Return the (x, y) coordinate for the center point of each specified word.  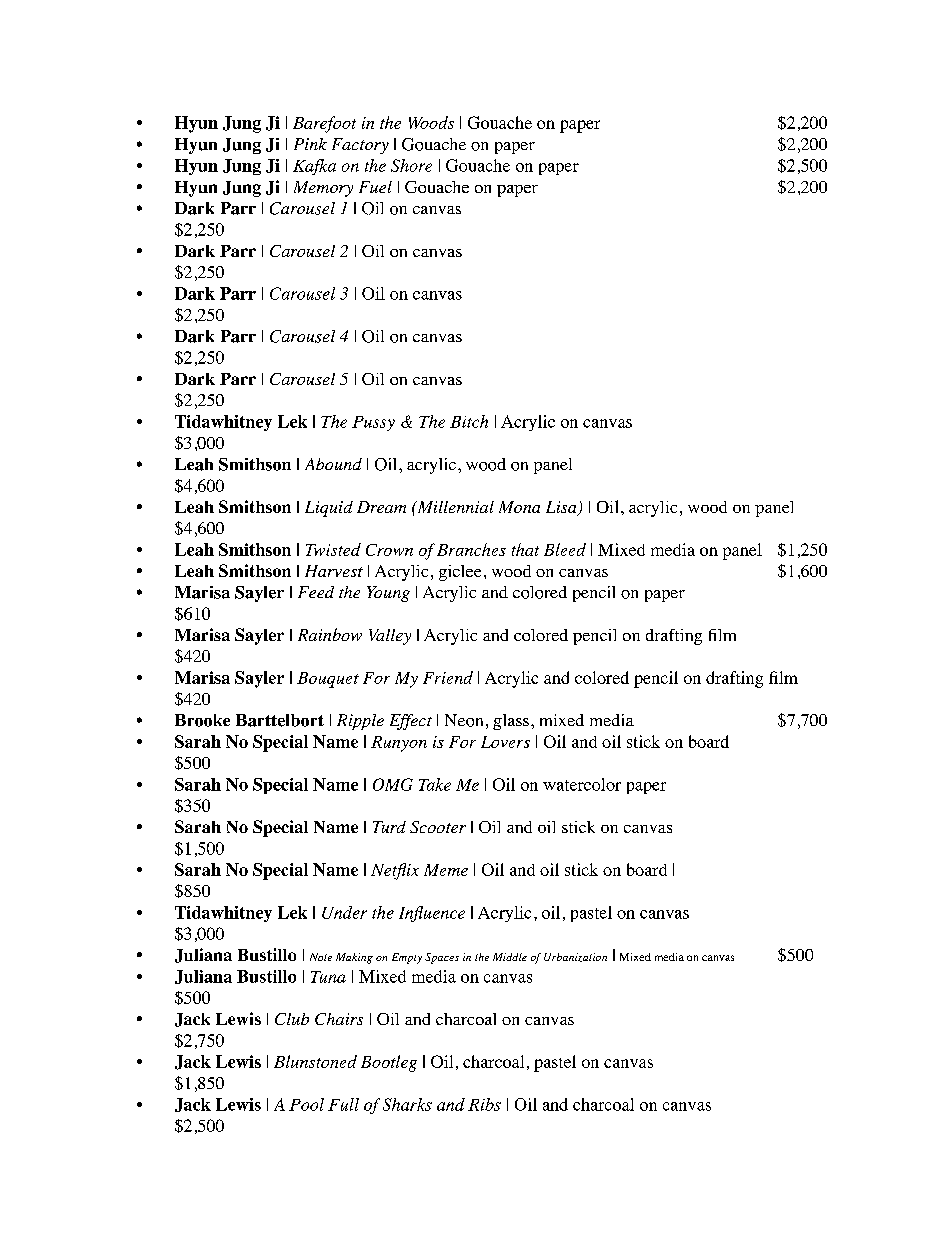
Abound (333, 464)
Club (292, 1019)
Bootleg (389, 1063)
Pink (310, 144)
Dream (381, 507)
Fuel (375, 187)
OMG (393, 784)
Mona (519, 507)
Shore (411, 165)
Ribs (484, 1104)
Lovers (505, 742)
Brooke (202, 720)
